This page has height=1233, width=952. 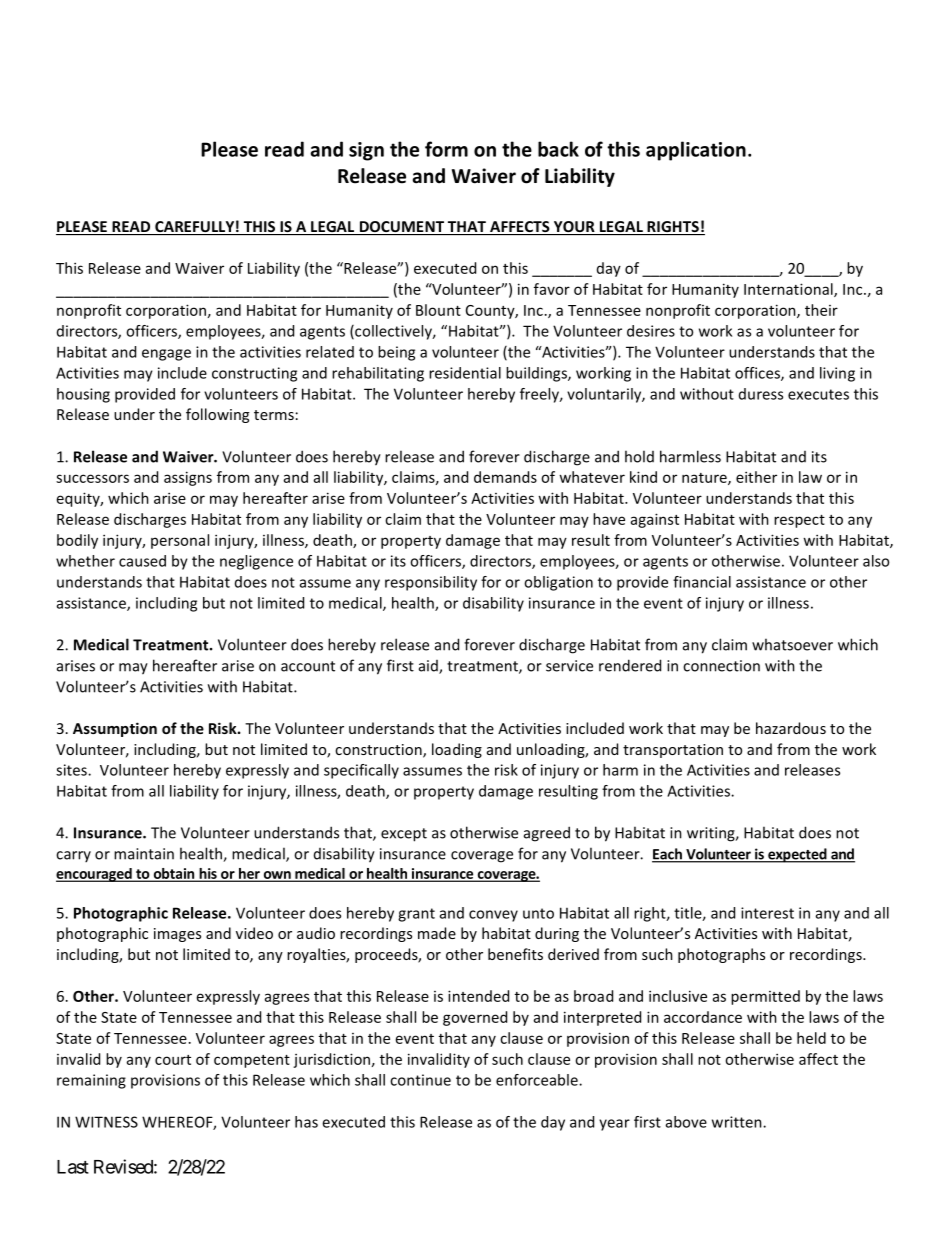 I want to click on form, so click(x=446, y=149).
